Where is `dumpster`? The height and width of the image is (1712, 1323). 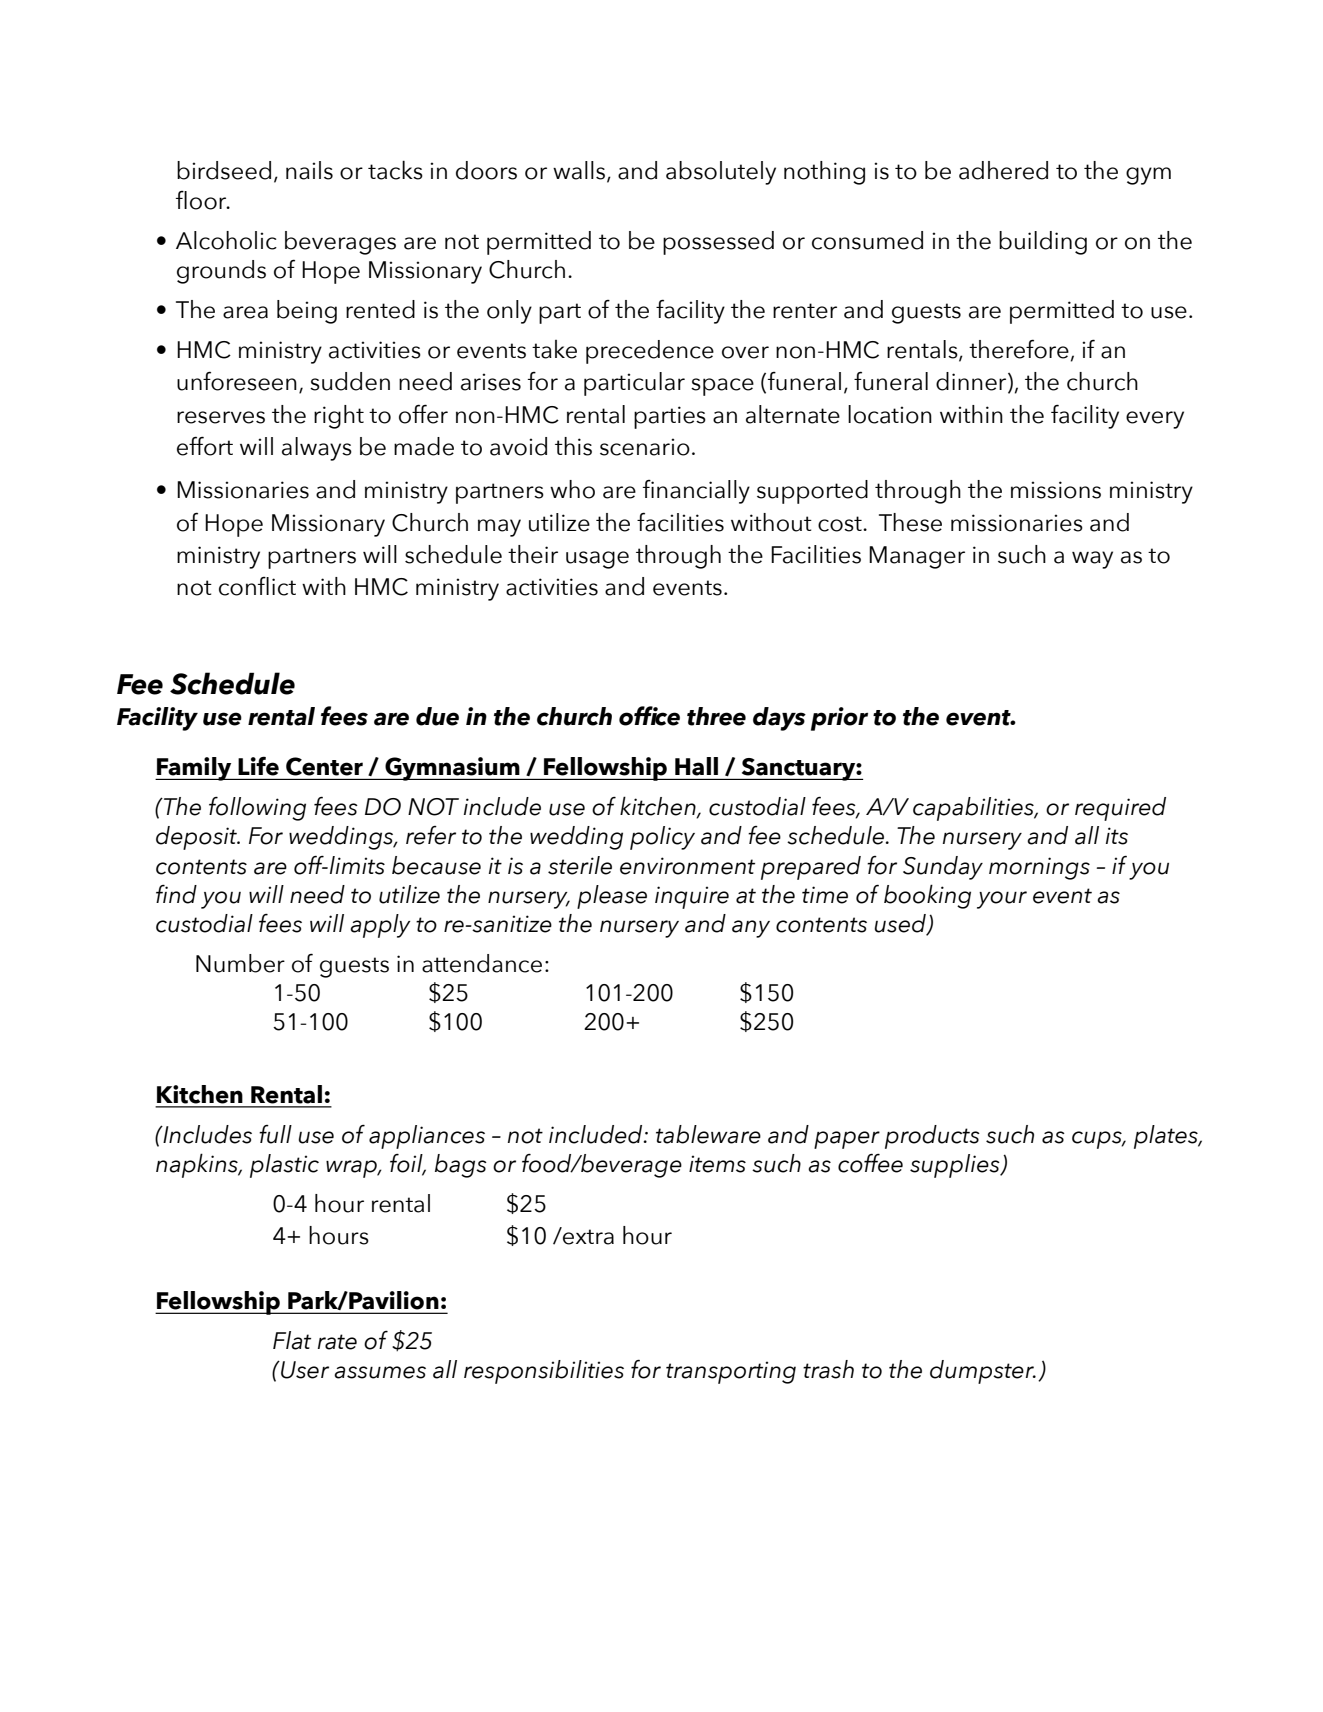 dumpster is located at coordinates (983, 1372).
